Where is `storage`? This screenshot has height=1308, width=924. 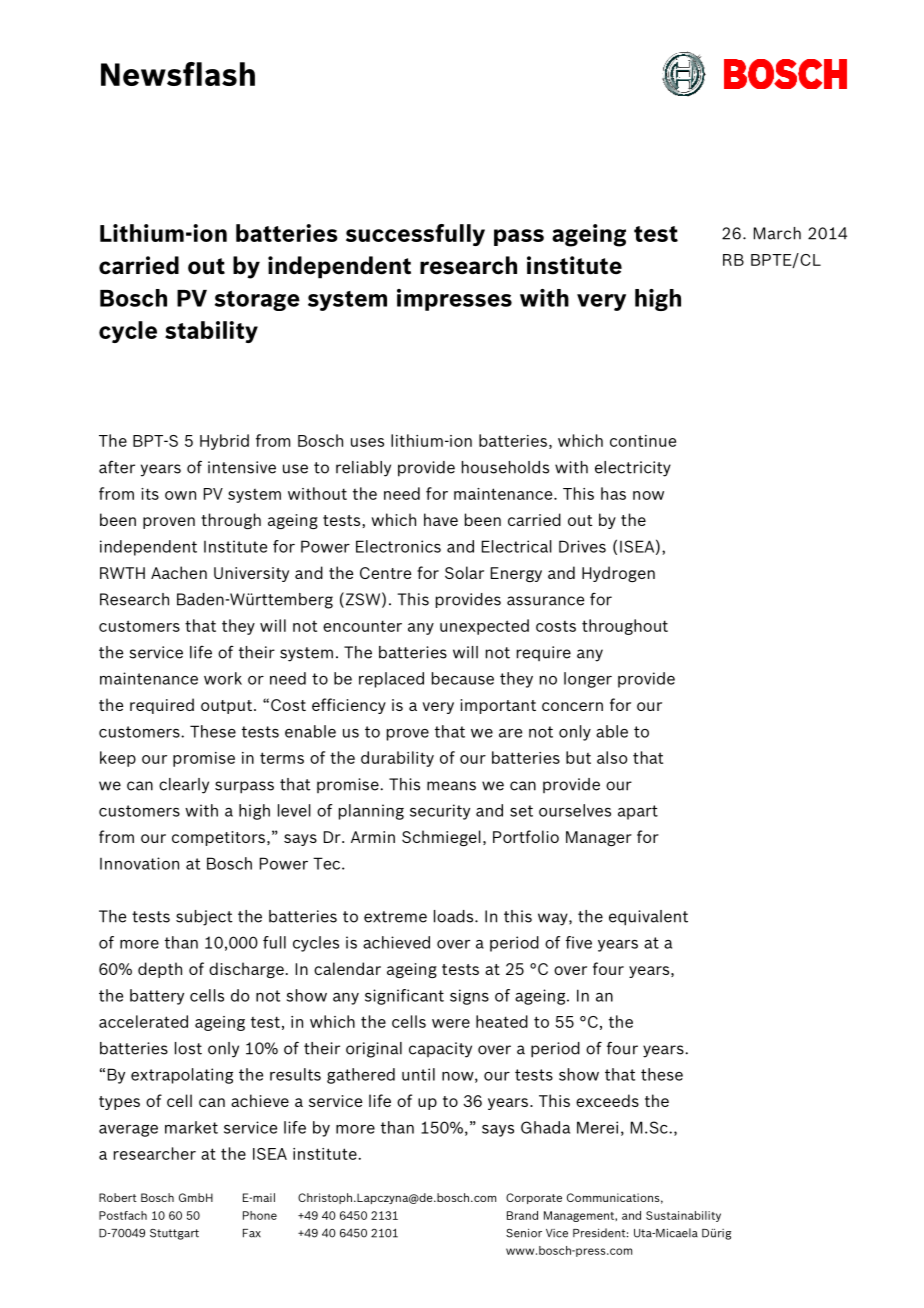 storage is located at coordinates (257, 301).
